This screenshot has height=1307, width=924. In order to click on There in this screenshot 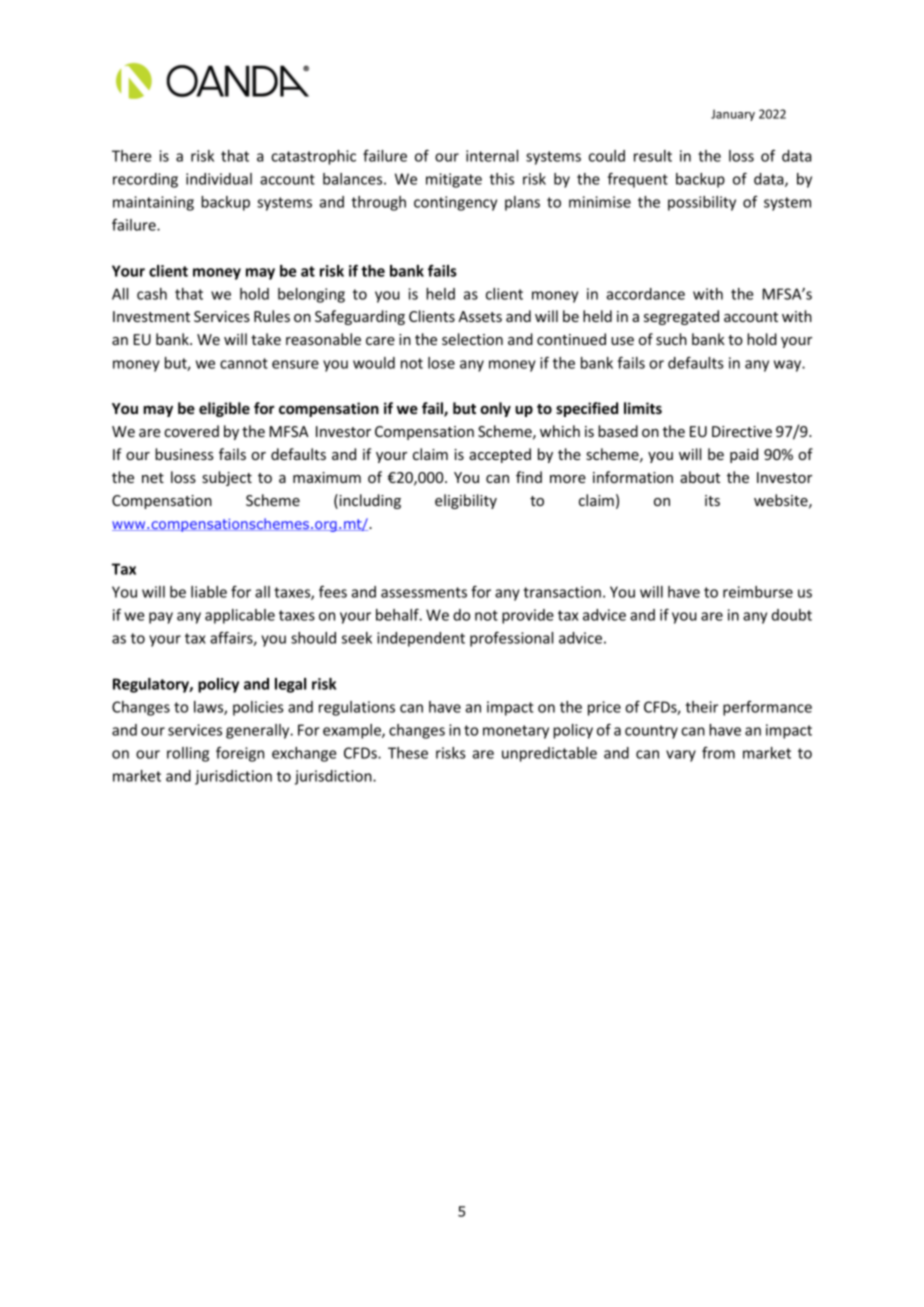, I will do `click(131, 156)`.
